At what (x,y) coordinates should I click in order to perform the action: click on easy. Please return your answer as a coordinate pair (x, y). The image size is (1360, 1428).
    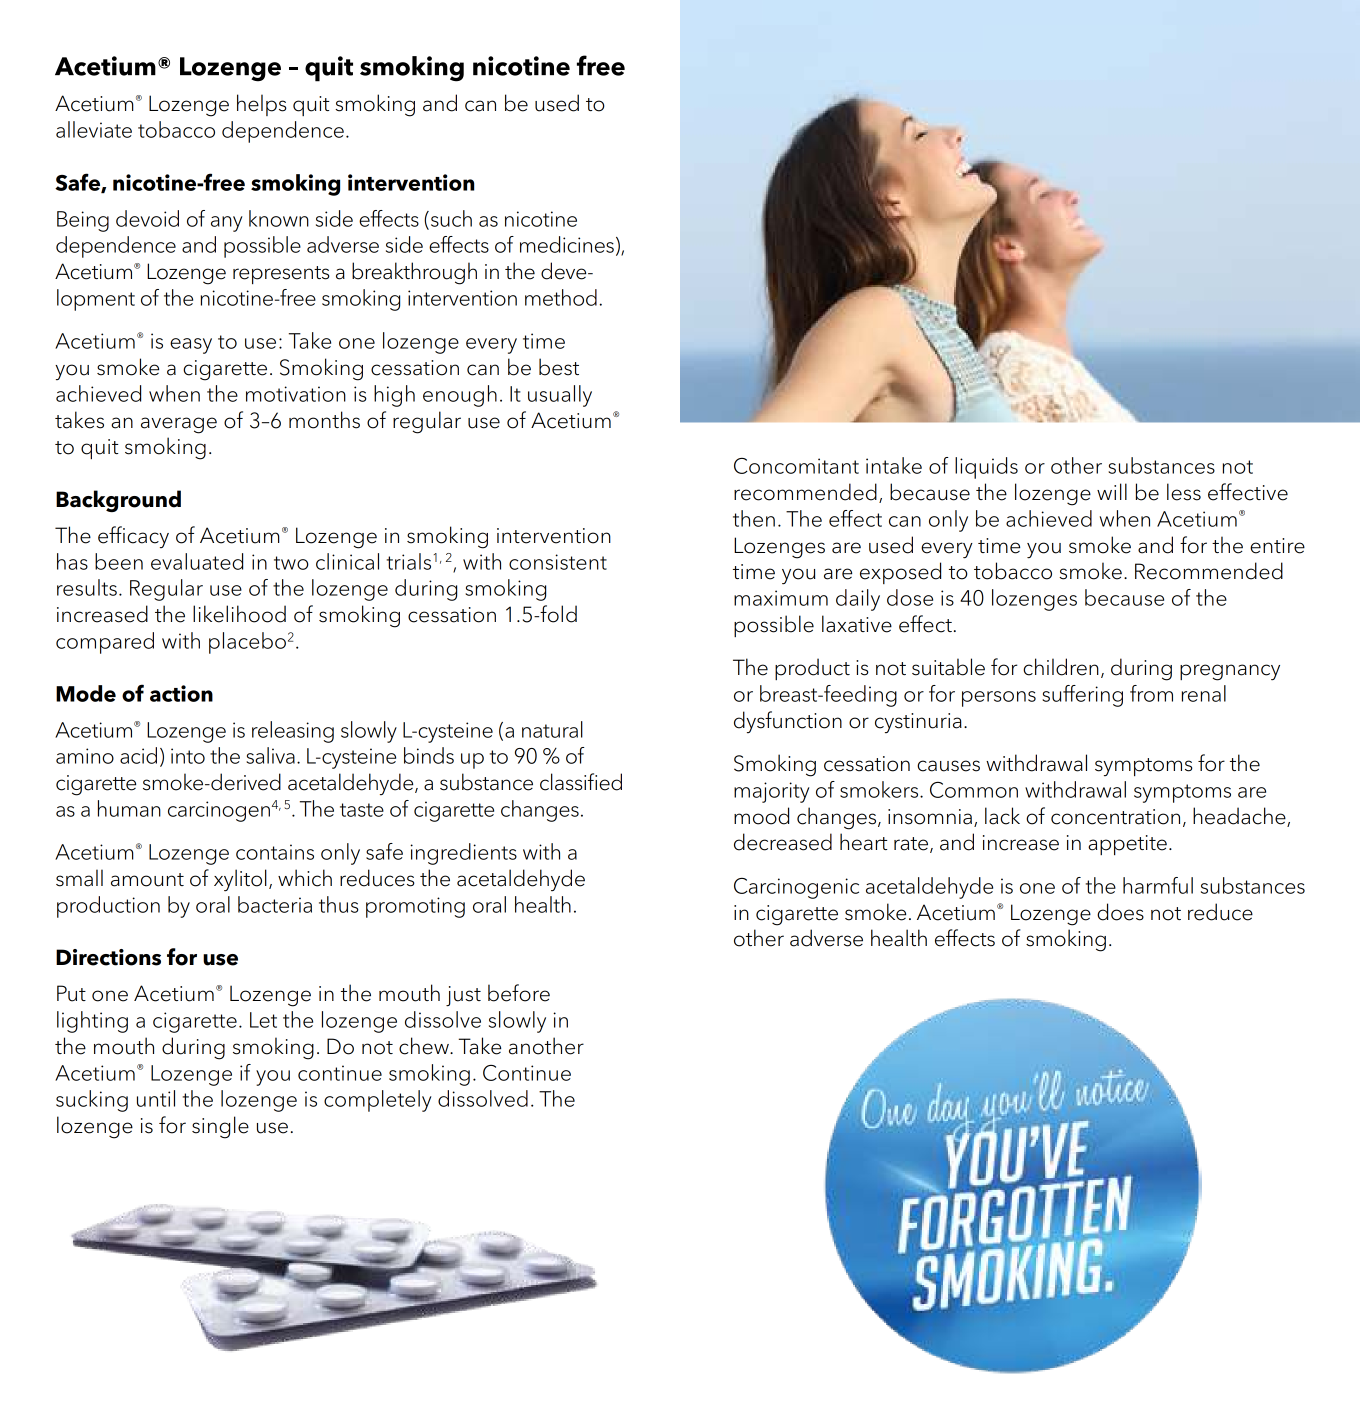
    Looking at the image, I should click on (191, 346).
